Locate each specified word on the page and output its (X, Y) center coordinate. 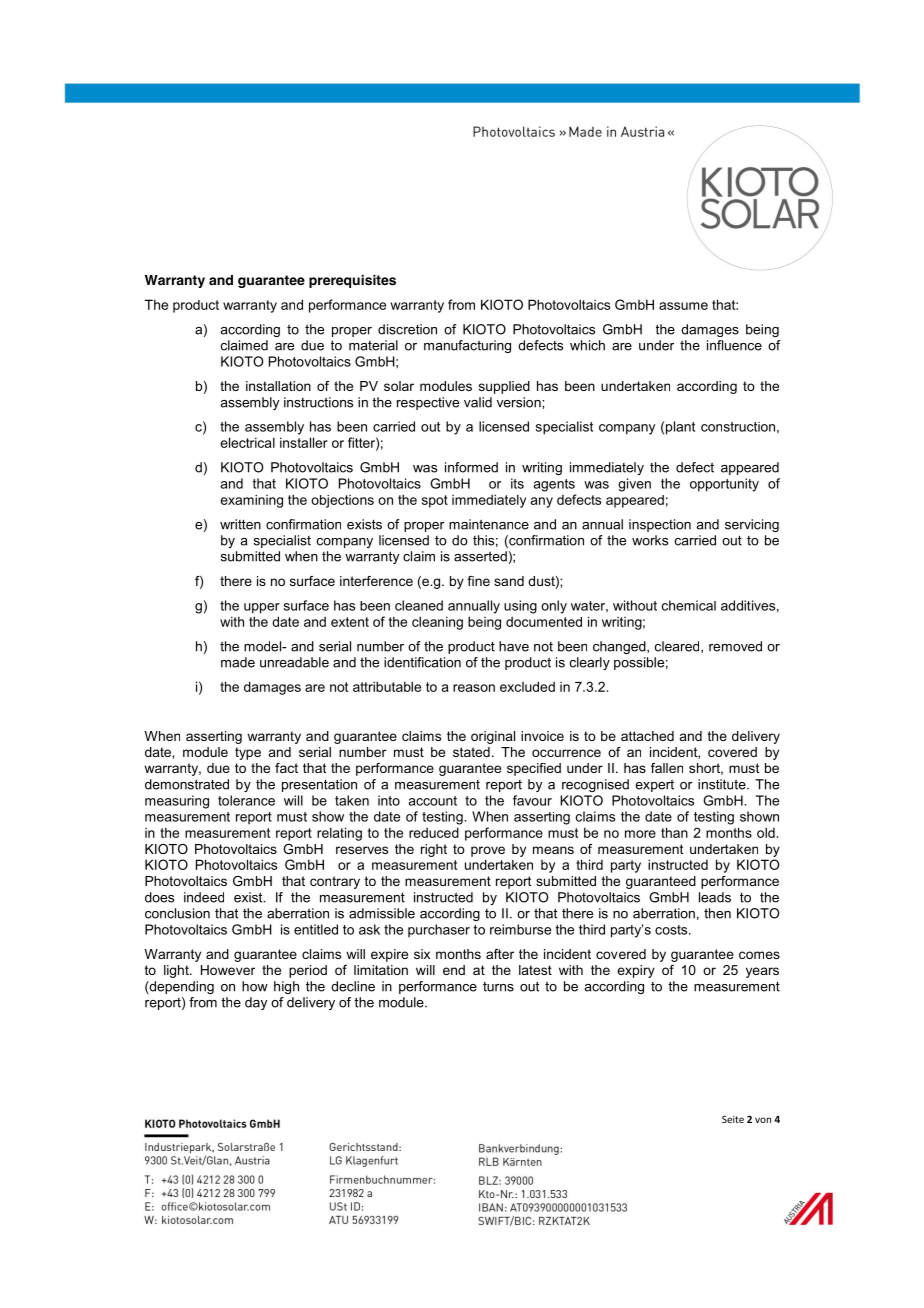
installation (278, 386)
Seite (733, 1119)
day (256, 1003)
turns (498, 987)
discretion (407, 329)
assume (683, 306)
